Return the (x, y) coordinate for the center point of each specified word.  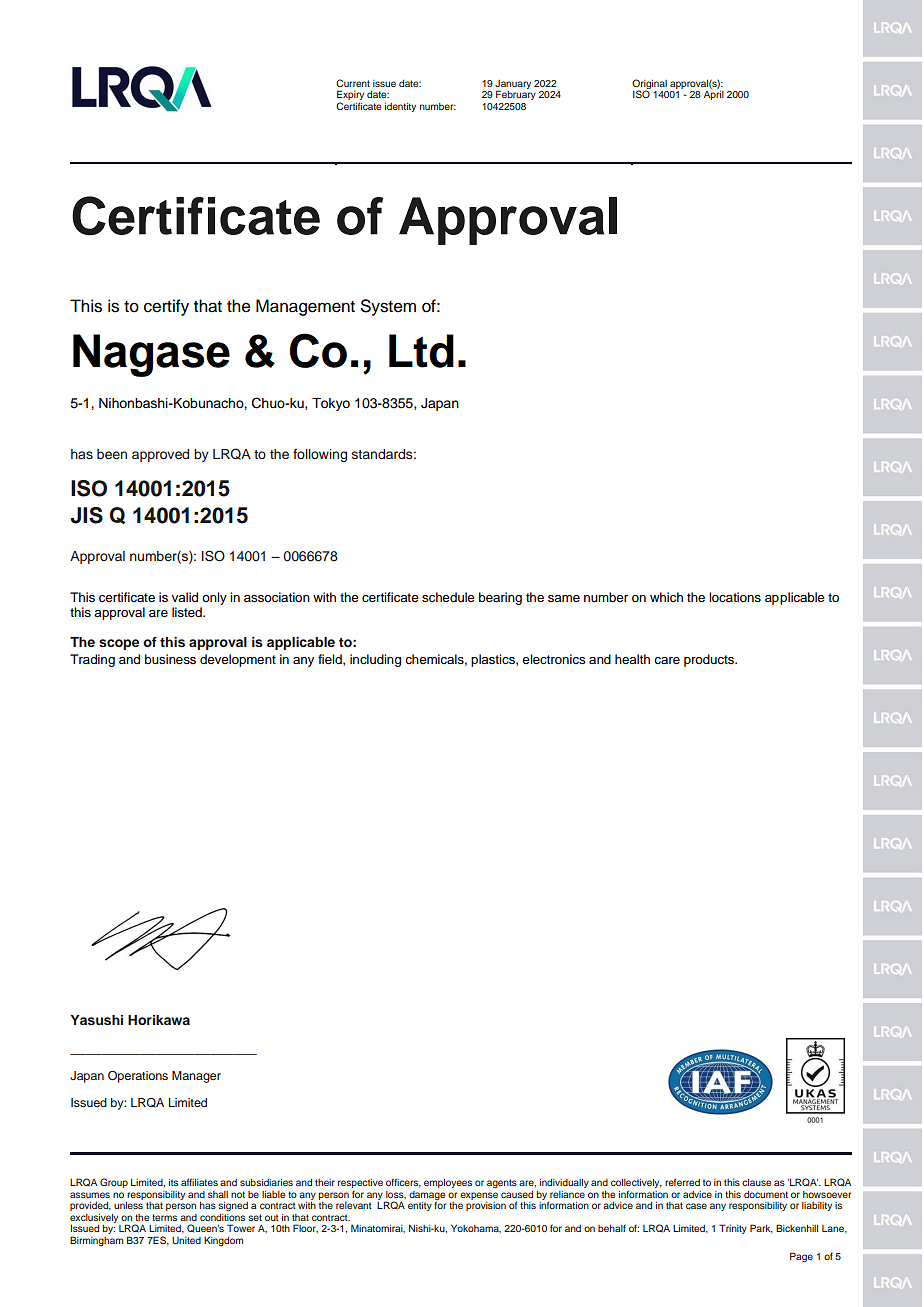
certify (166, 307)
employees (448, 1183)
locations (735, 597)
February (516, 95)
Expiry (350, 96)
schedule (448, 597)
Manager (196, 1077)
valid (185, 597)
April (714, 95)
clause (756, 1182)
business (170, 659)
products (710, 660)
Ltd (421, 351)
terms (164, 1217)
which (666, 597)
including (375, 660)
